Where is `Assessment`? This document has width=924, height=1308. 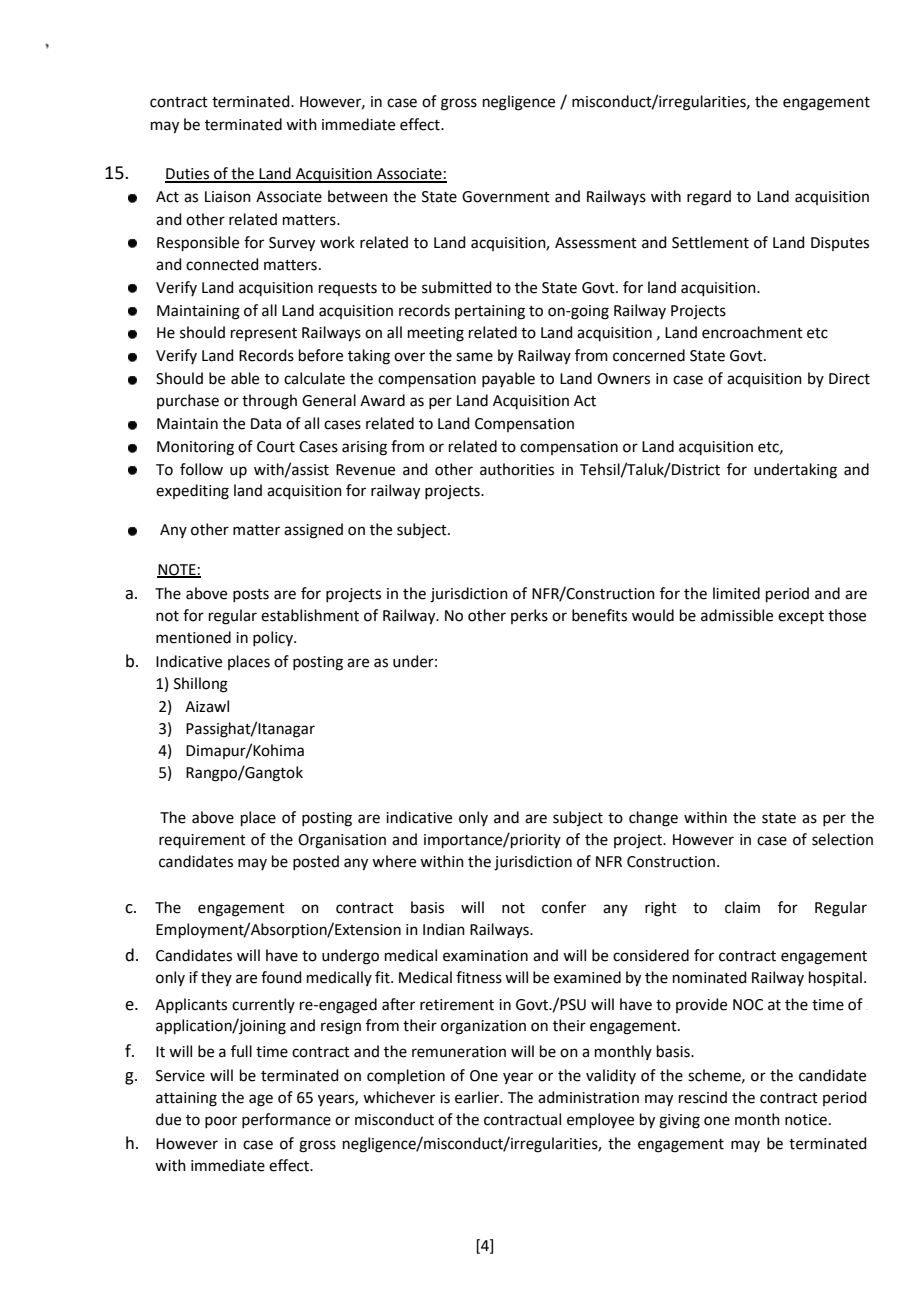 Assessment is located at coordinates (596, 243).
